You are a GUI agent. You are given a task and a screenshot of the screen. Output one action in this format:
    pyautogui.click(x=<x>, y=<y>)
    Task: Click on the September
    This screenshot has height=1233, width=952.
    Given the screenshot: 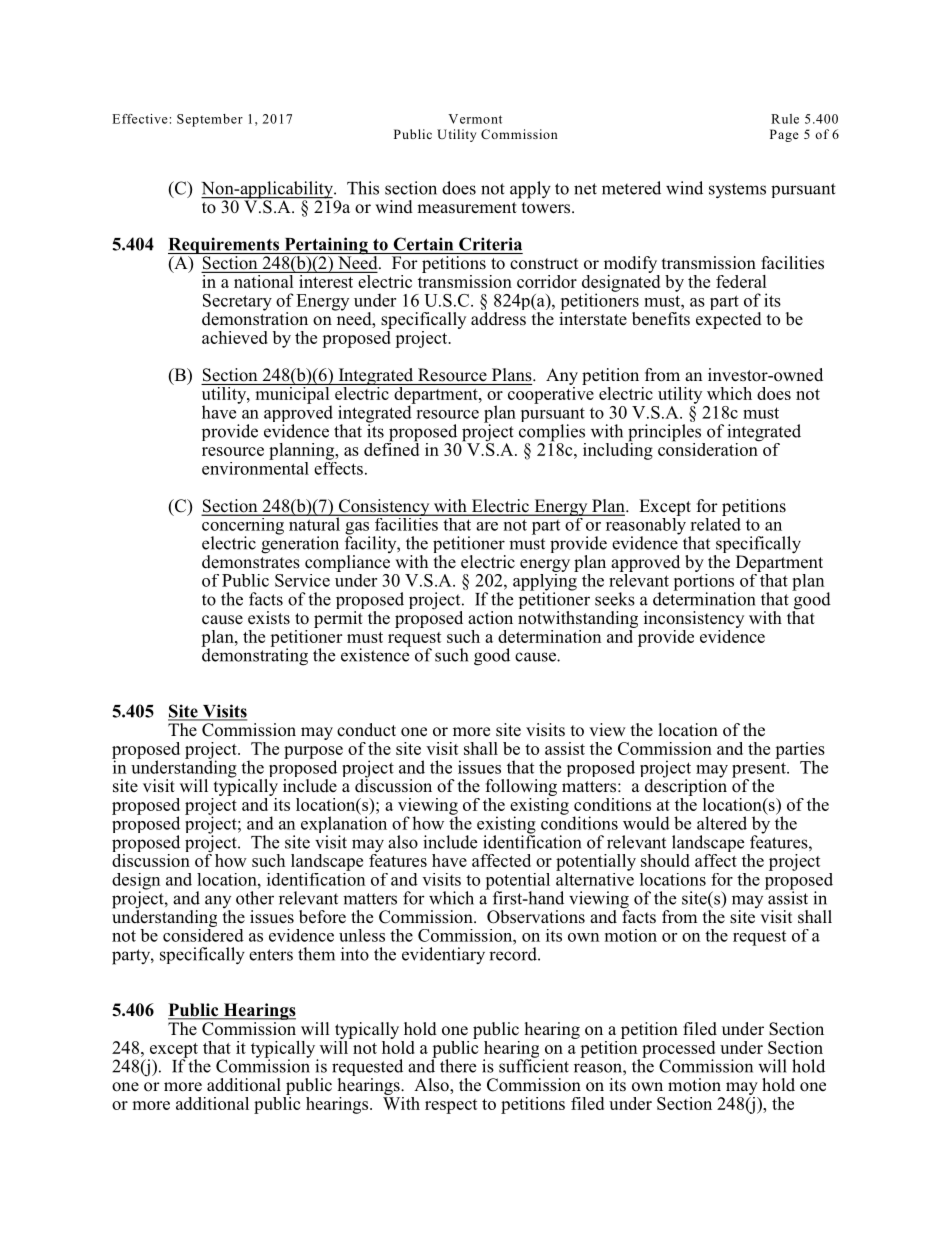 What is the action you would take?
    pyautogui.click(x=210, y=120)
